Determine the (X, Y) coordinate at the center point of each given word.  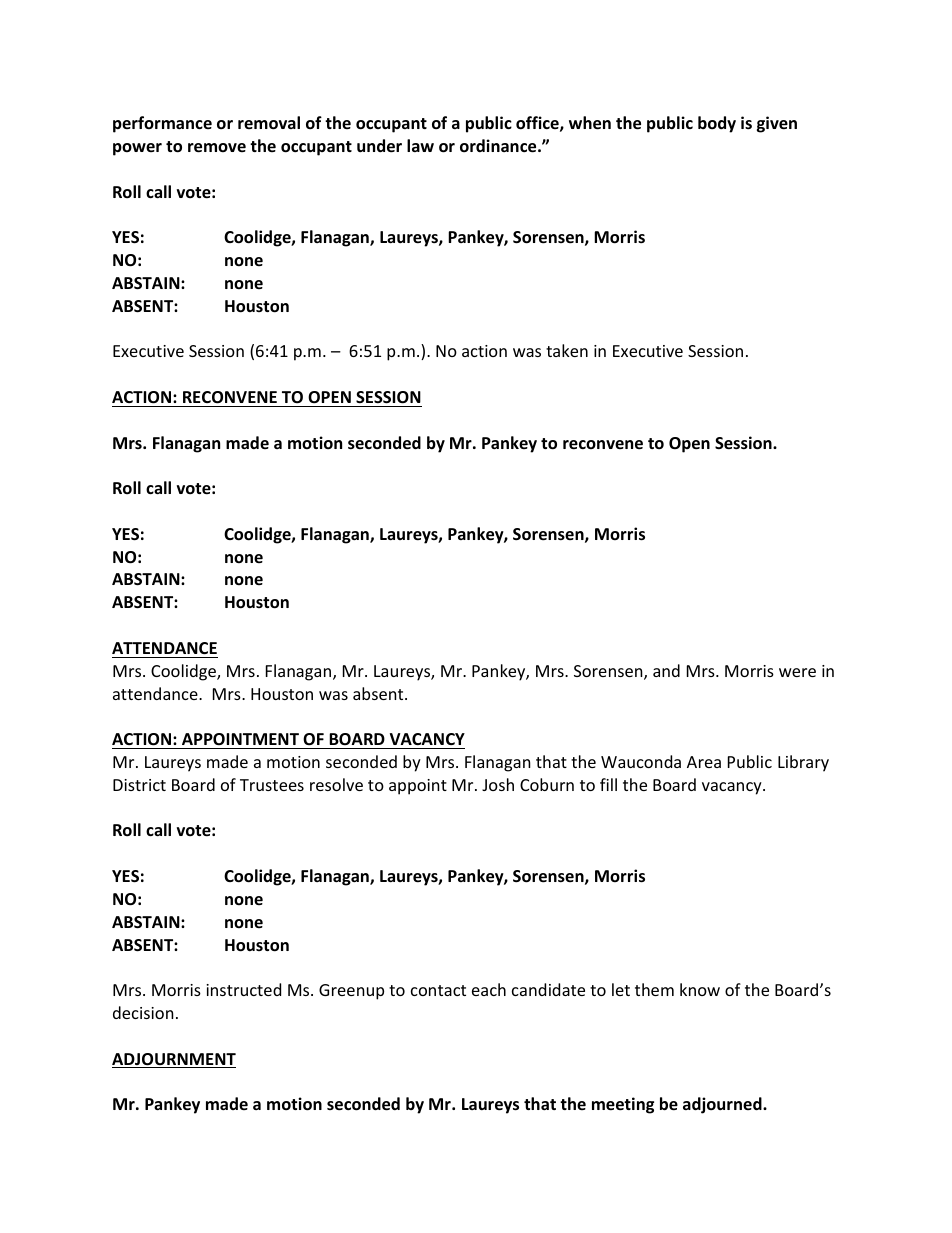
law (420, 145)
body (717, 124)
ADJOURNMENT (174, 1060)
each (489, 989)
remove (217, 148)
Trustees (272, 785)
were (797, 672)
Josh (498, 784)
